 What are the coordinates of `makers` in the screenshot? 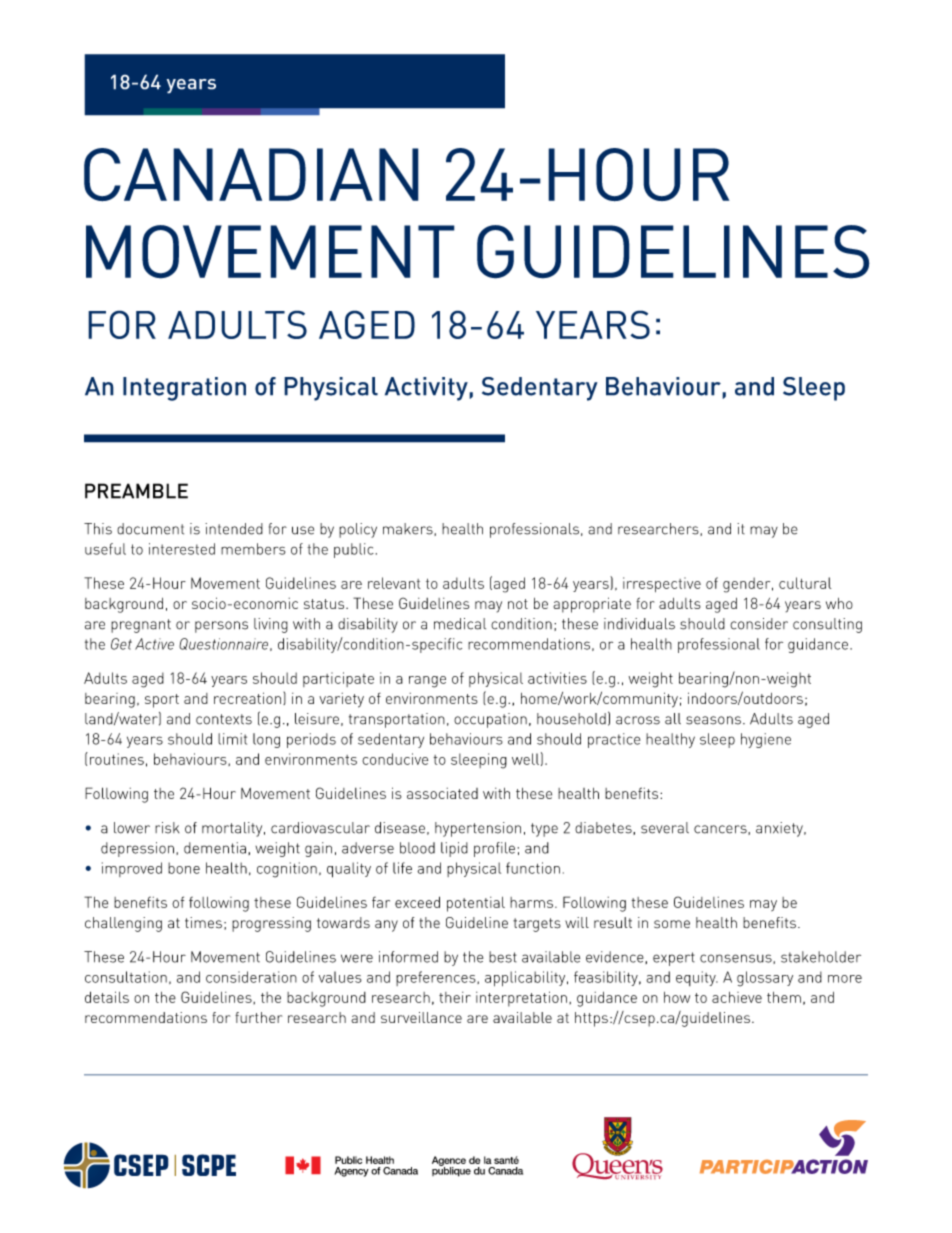 It's located at (409, 529).
